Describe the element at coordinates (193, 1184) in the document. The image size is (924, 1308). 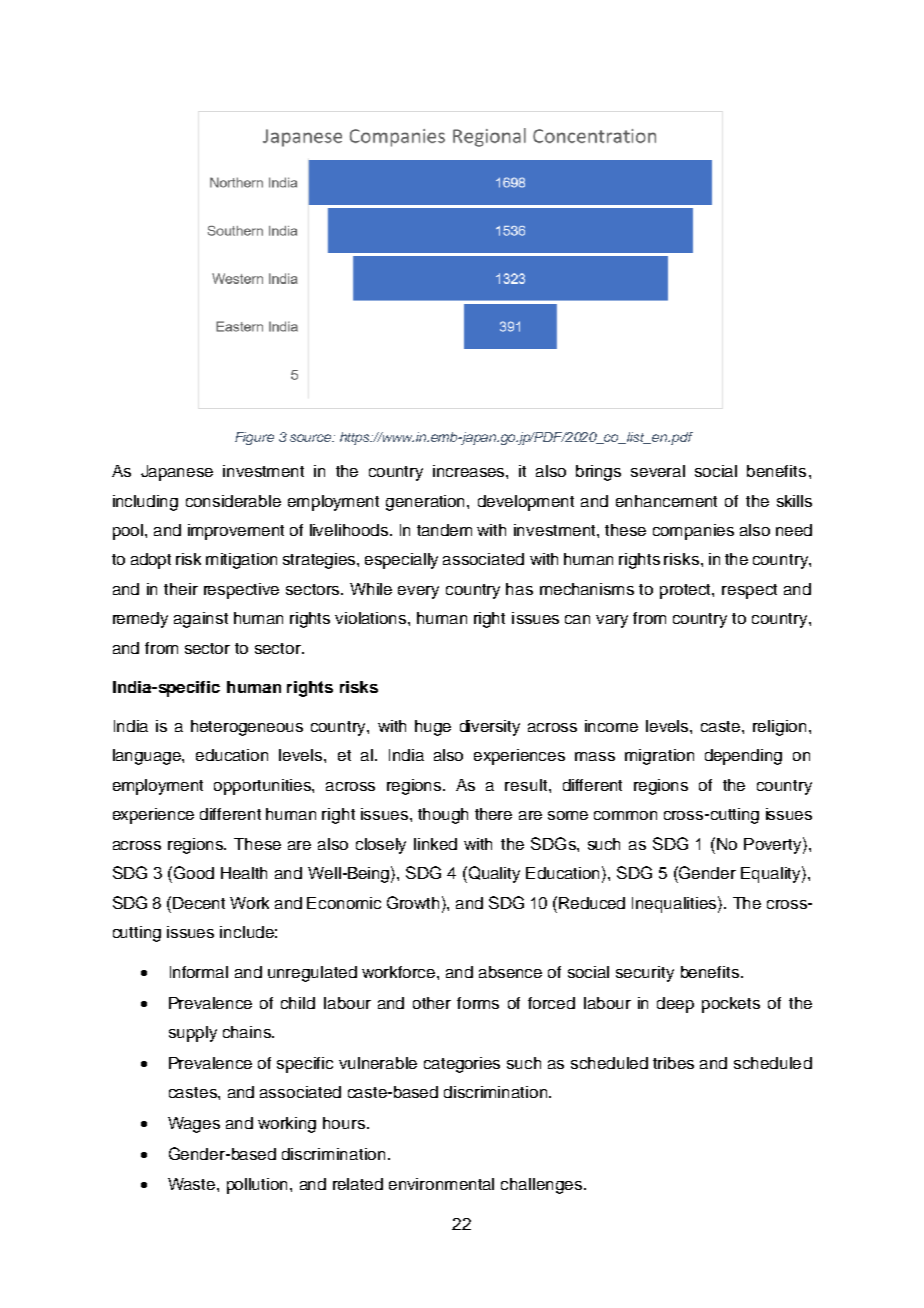
I see `Waste` at that location.
